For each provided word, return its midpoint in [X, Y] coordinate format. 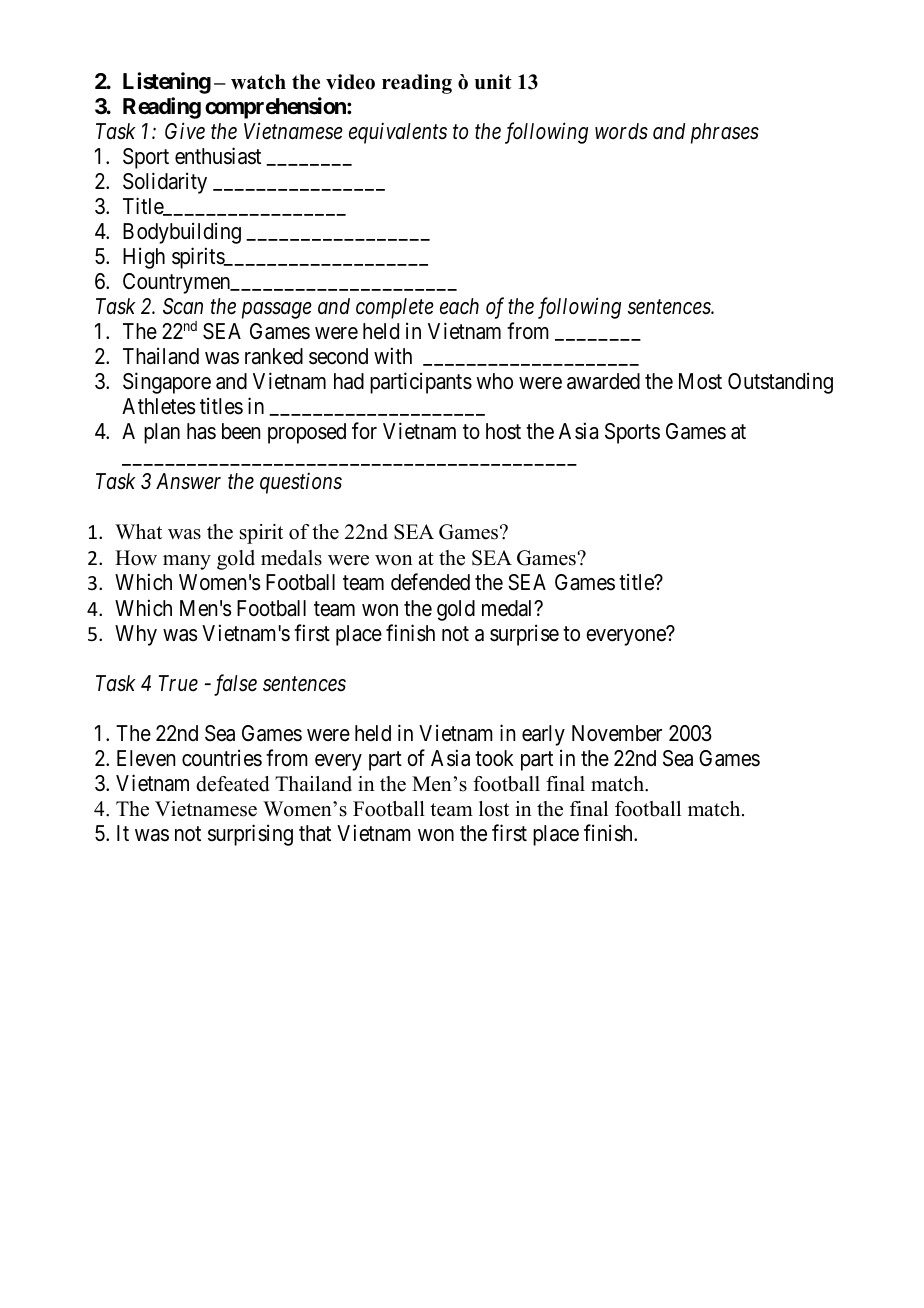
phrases [725, 133]
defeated [232, 784]
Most [700, 381]
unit [493, 82]
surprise [524, 635]
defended [430, 582]
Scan [183, 306]
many [187, 562]
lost [494, 809]
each [459, 306]
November [617, 733]
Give [185, 131]
